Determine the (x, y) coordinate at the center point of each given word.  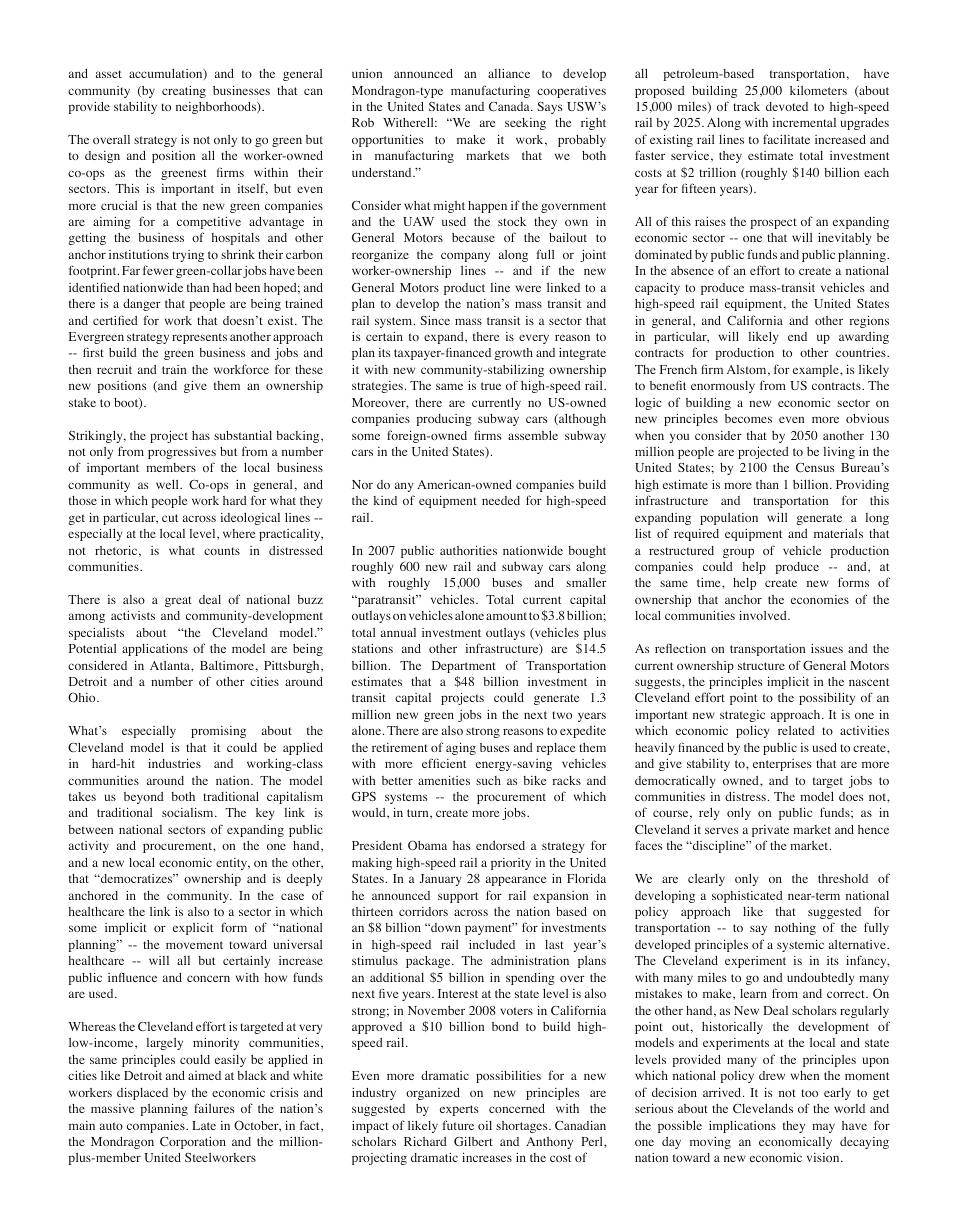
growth (513, 354)
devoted (787, 106)
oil (485, 1125)
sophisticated (747, 897)
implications (742, 1127)
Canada (510, 106)
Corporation (193, 1143)
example (817, 371)
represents (199, 338)
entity (233, 864)
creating (184, 92)
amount (506, 616)
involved (764, 615)
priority (511, 864)
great (178, 601)
